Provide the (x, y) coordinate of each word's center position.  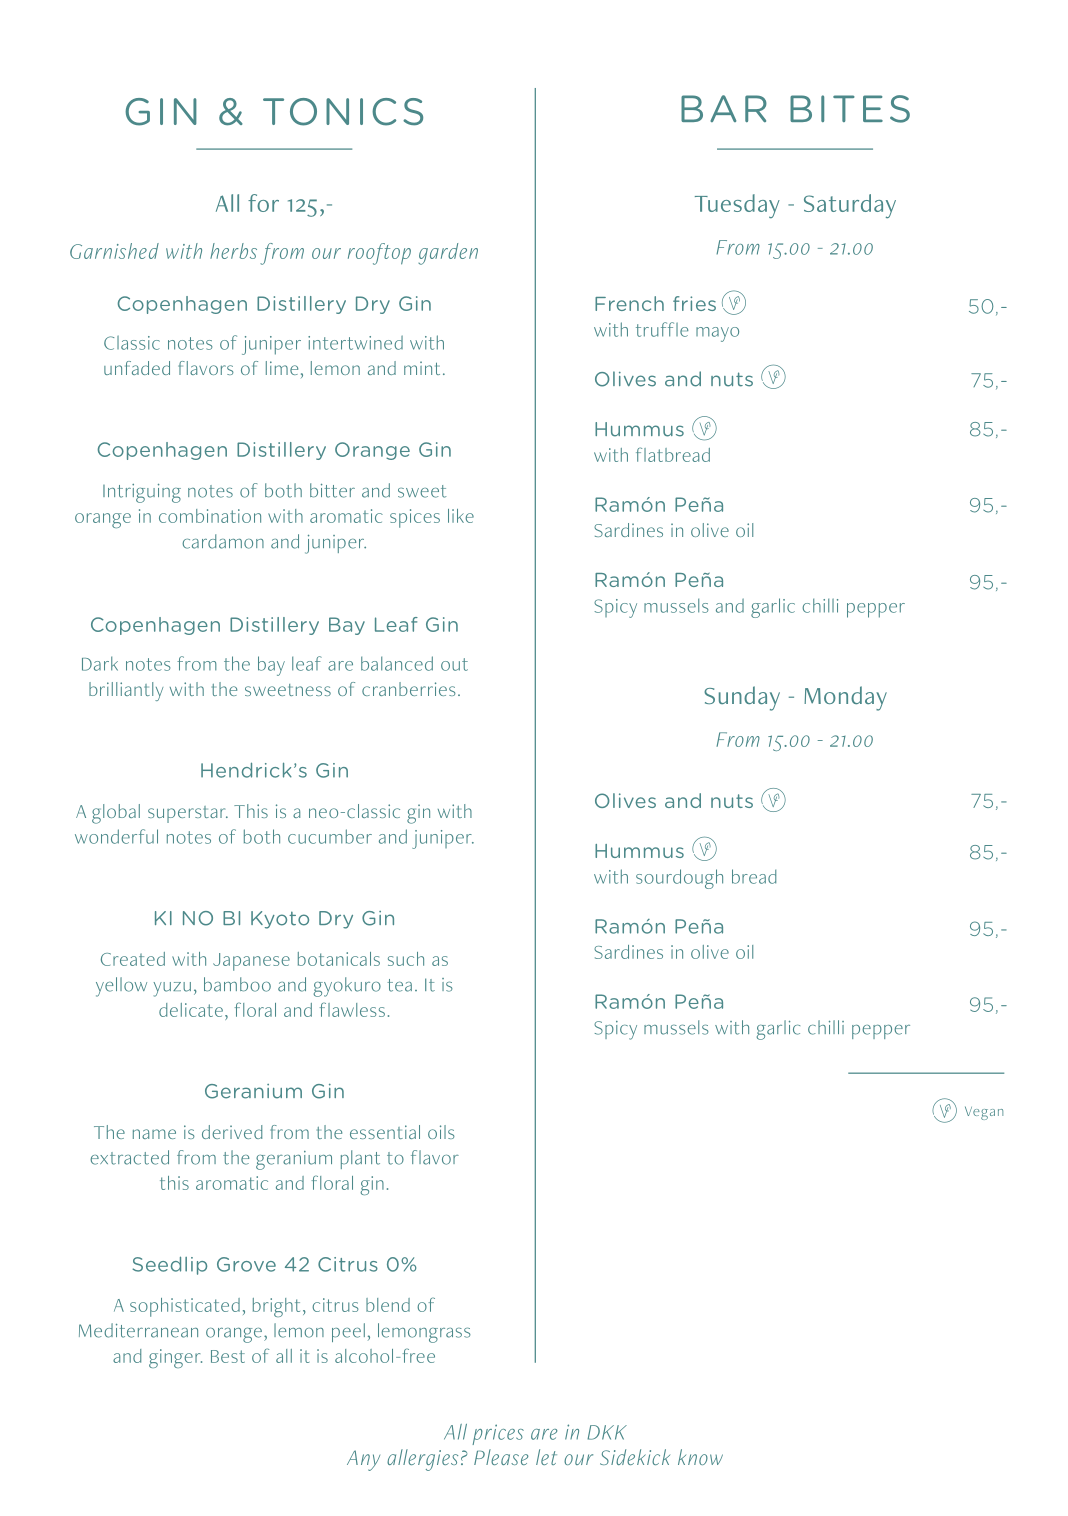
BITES (850, 109)
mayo (717, 334)
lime (282, 368)
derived (232, 1132)
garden (448, 254)
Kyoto (280, 920)
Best (228, 1356)
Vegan (984, 1113)
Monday (845, 698)
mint (422, 368)
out (454, 664)
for (263, 203)
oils (441, 1132)
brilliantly (126, 691)
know (700, 1457)
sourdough (679, 879)
